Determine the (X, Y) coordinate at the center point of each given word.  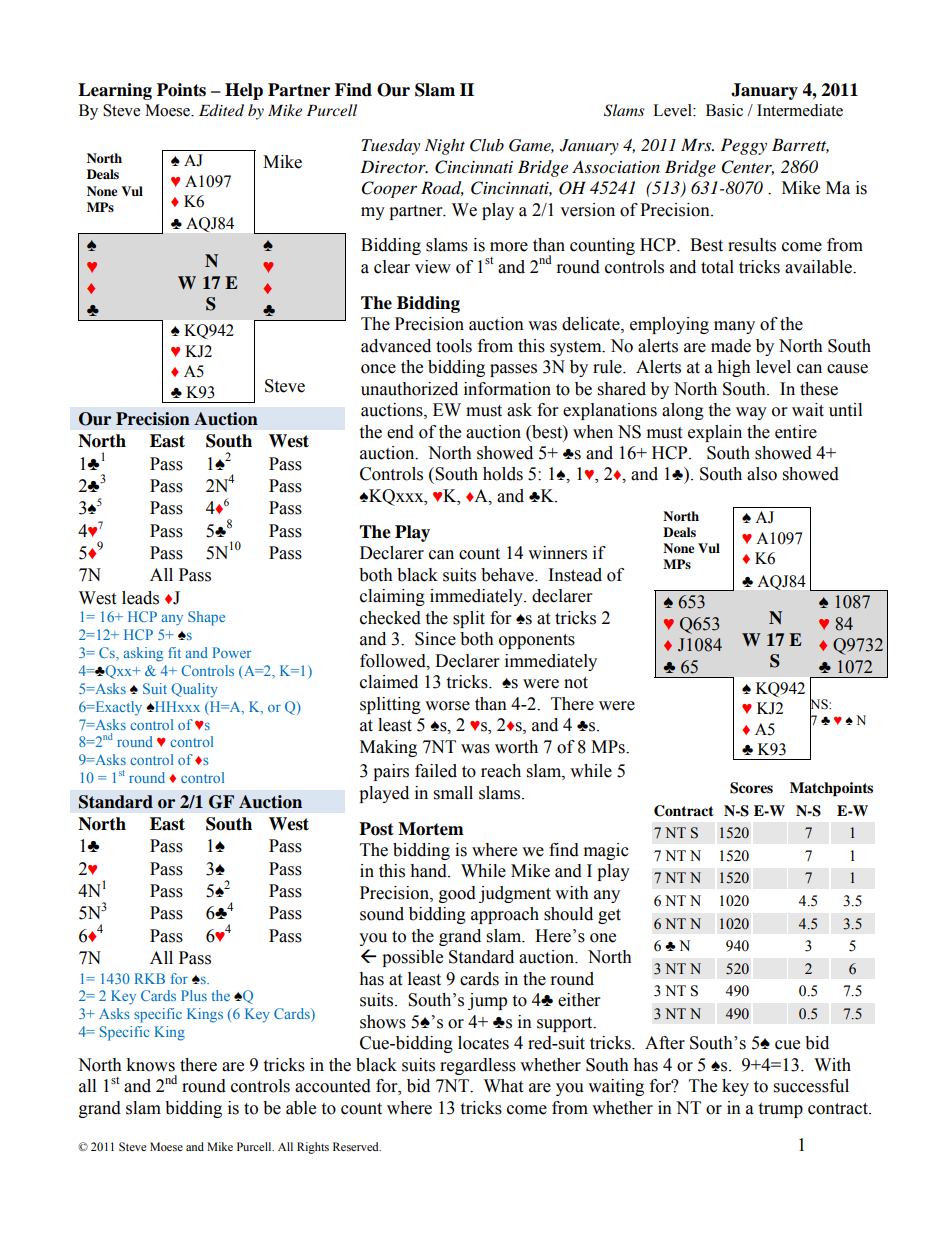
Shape (206, 618)
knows (150, 1065)
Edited (221, 110)
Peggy (744, 146)
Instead (575, 575)
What (503, 1086)
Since (435, 639)
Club (487, 145)
